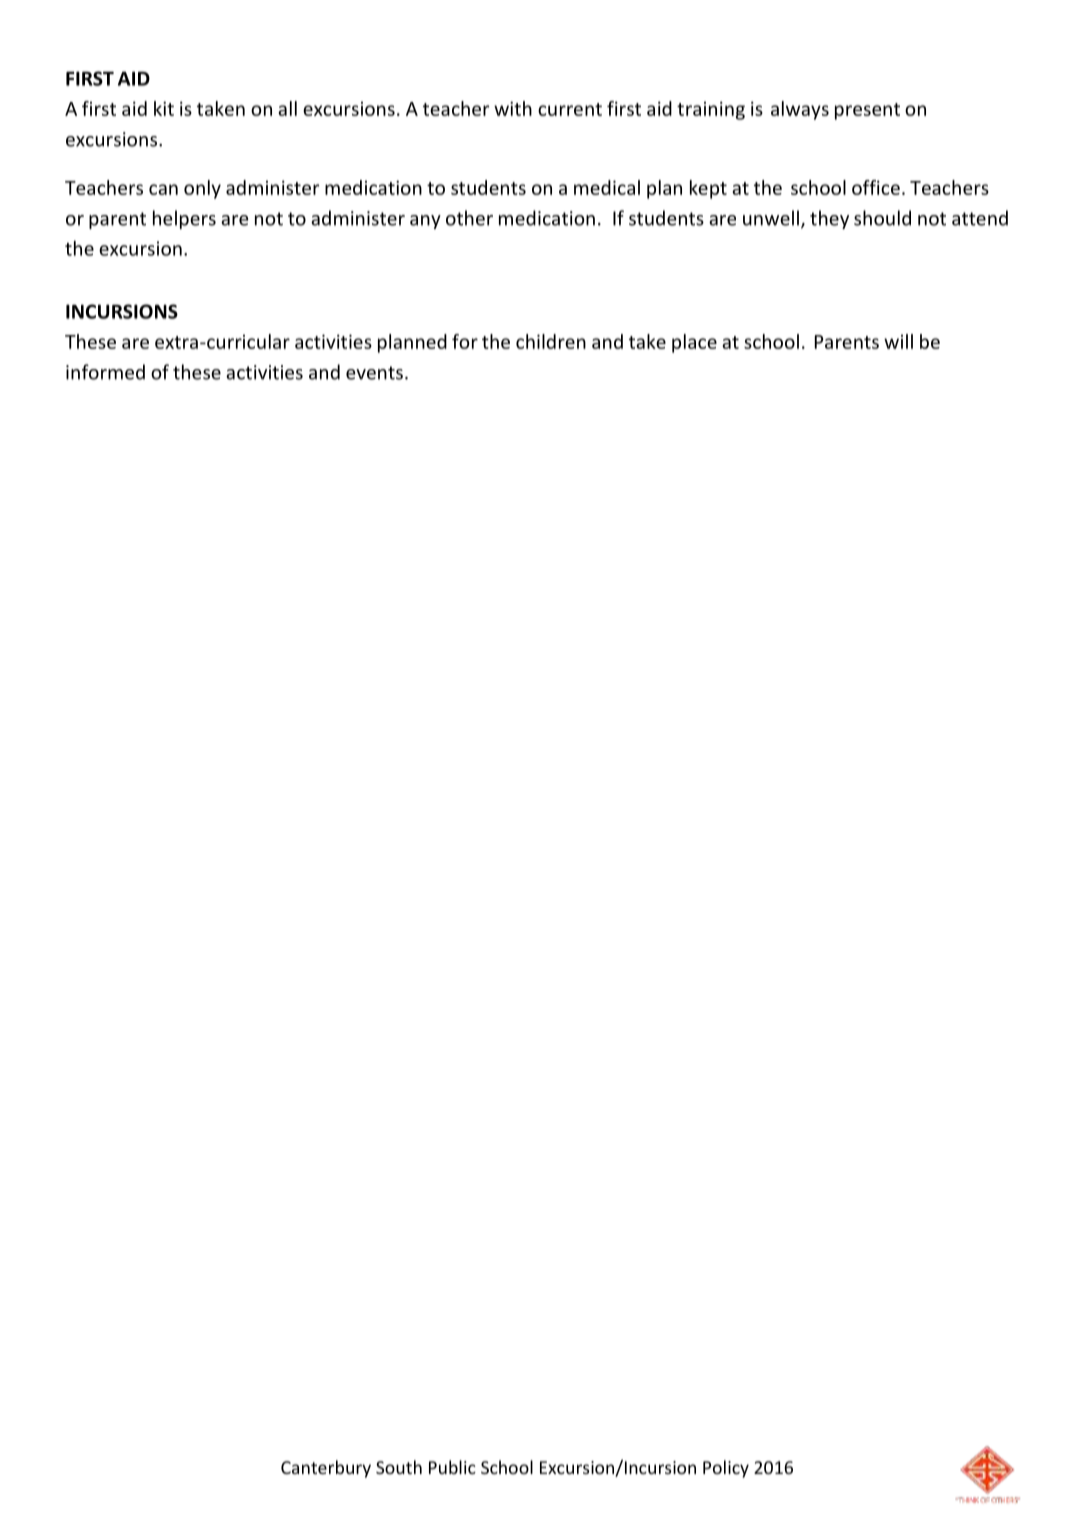  Describe the element at coordinates (374, 373) in the page. I see `events` at that location.
